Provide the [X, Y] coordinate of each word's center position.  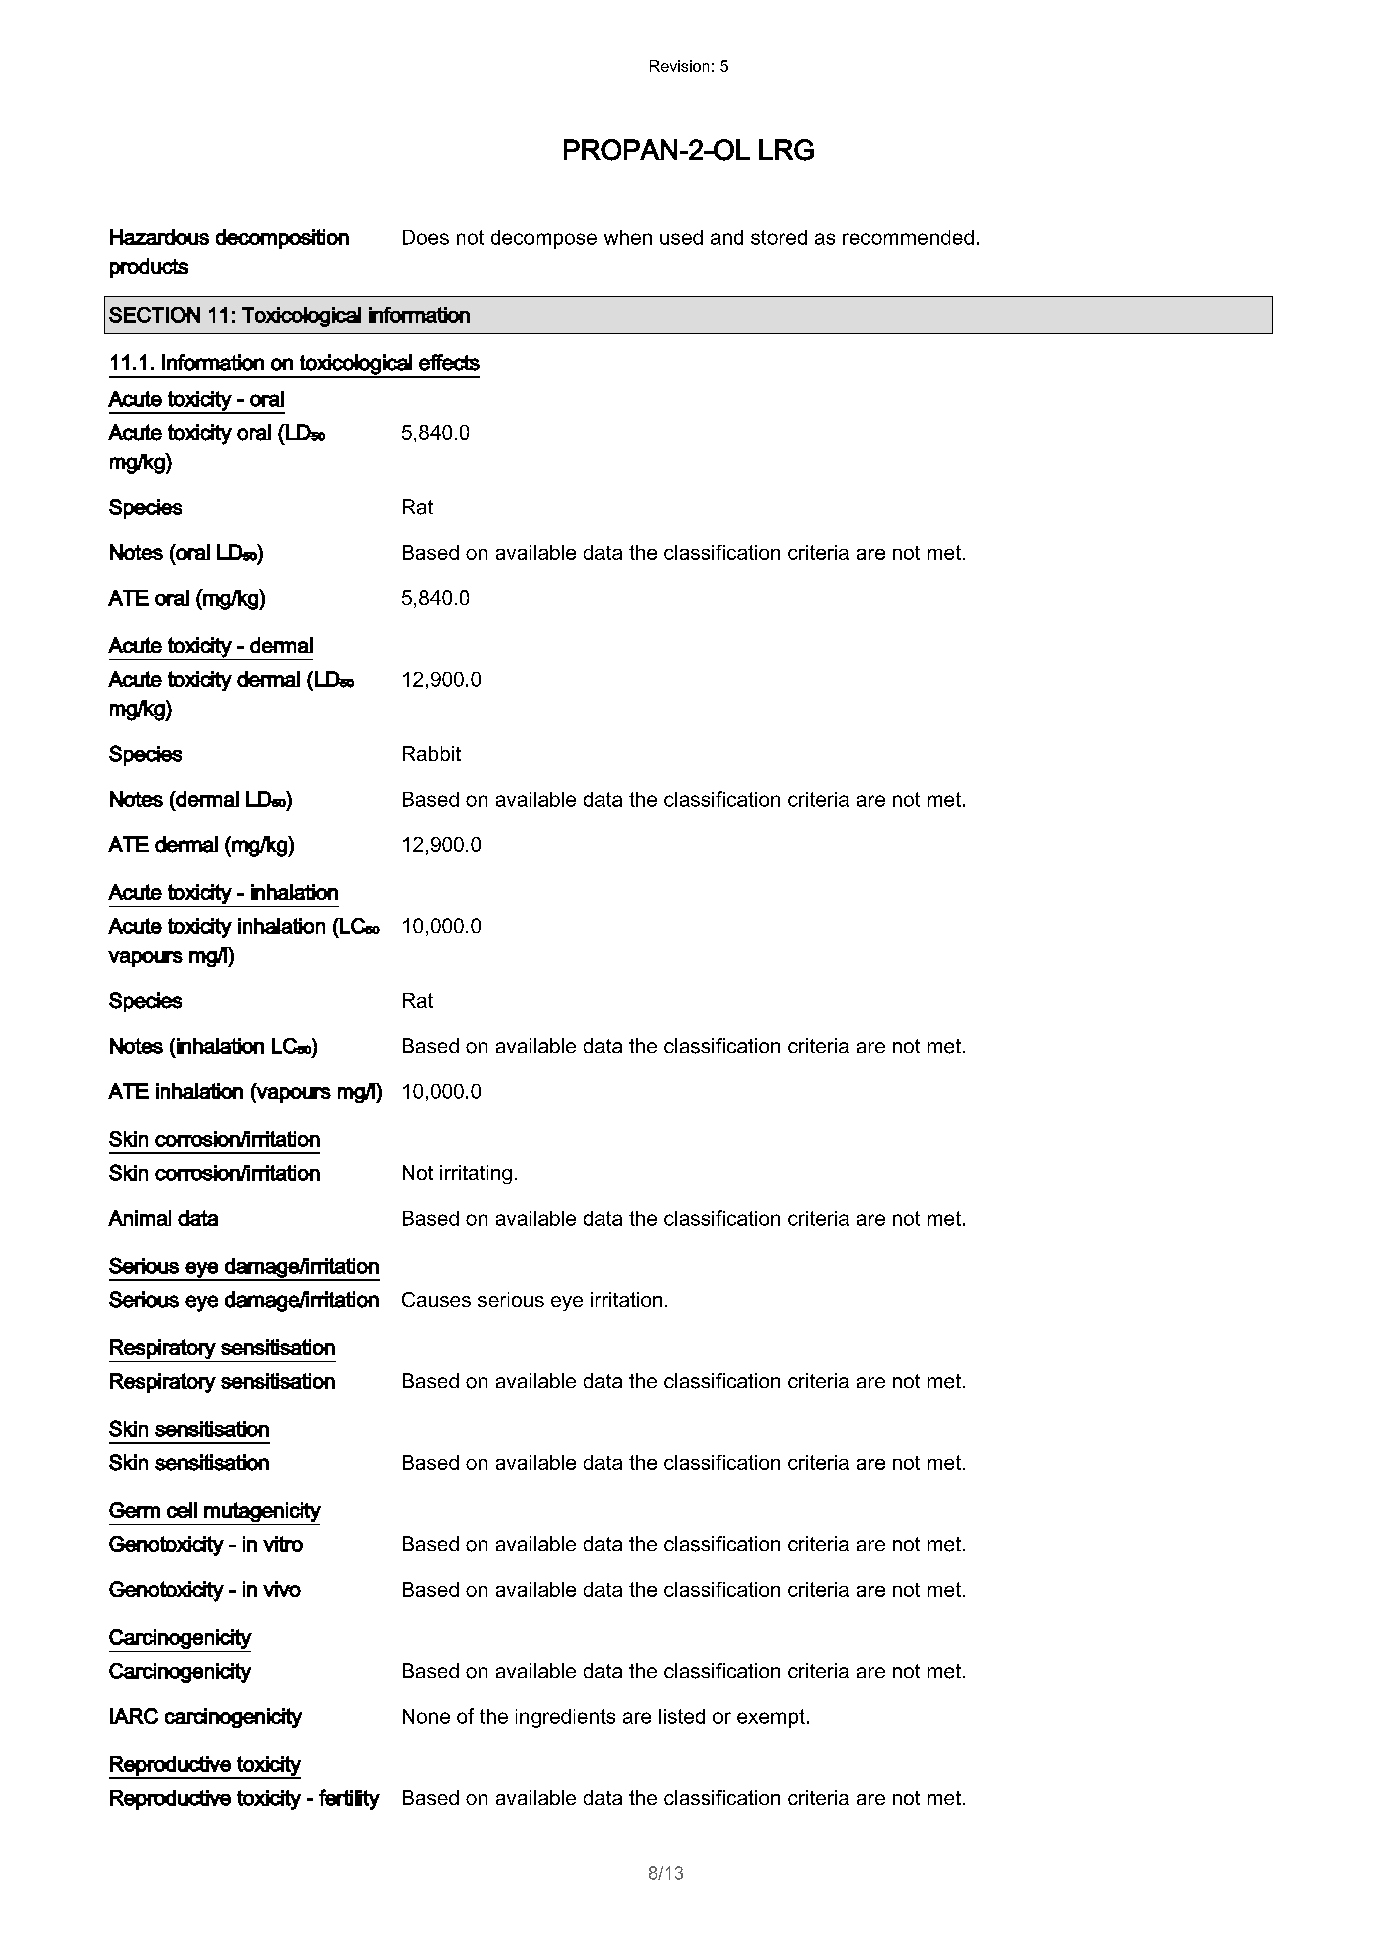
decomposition [282, 239]
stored [779, 237]
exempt [771, 1718]
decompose [544, 239]
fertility [349, 1799]
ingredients [565, 1718]
